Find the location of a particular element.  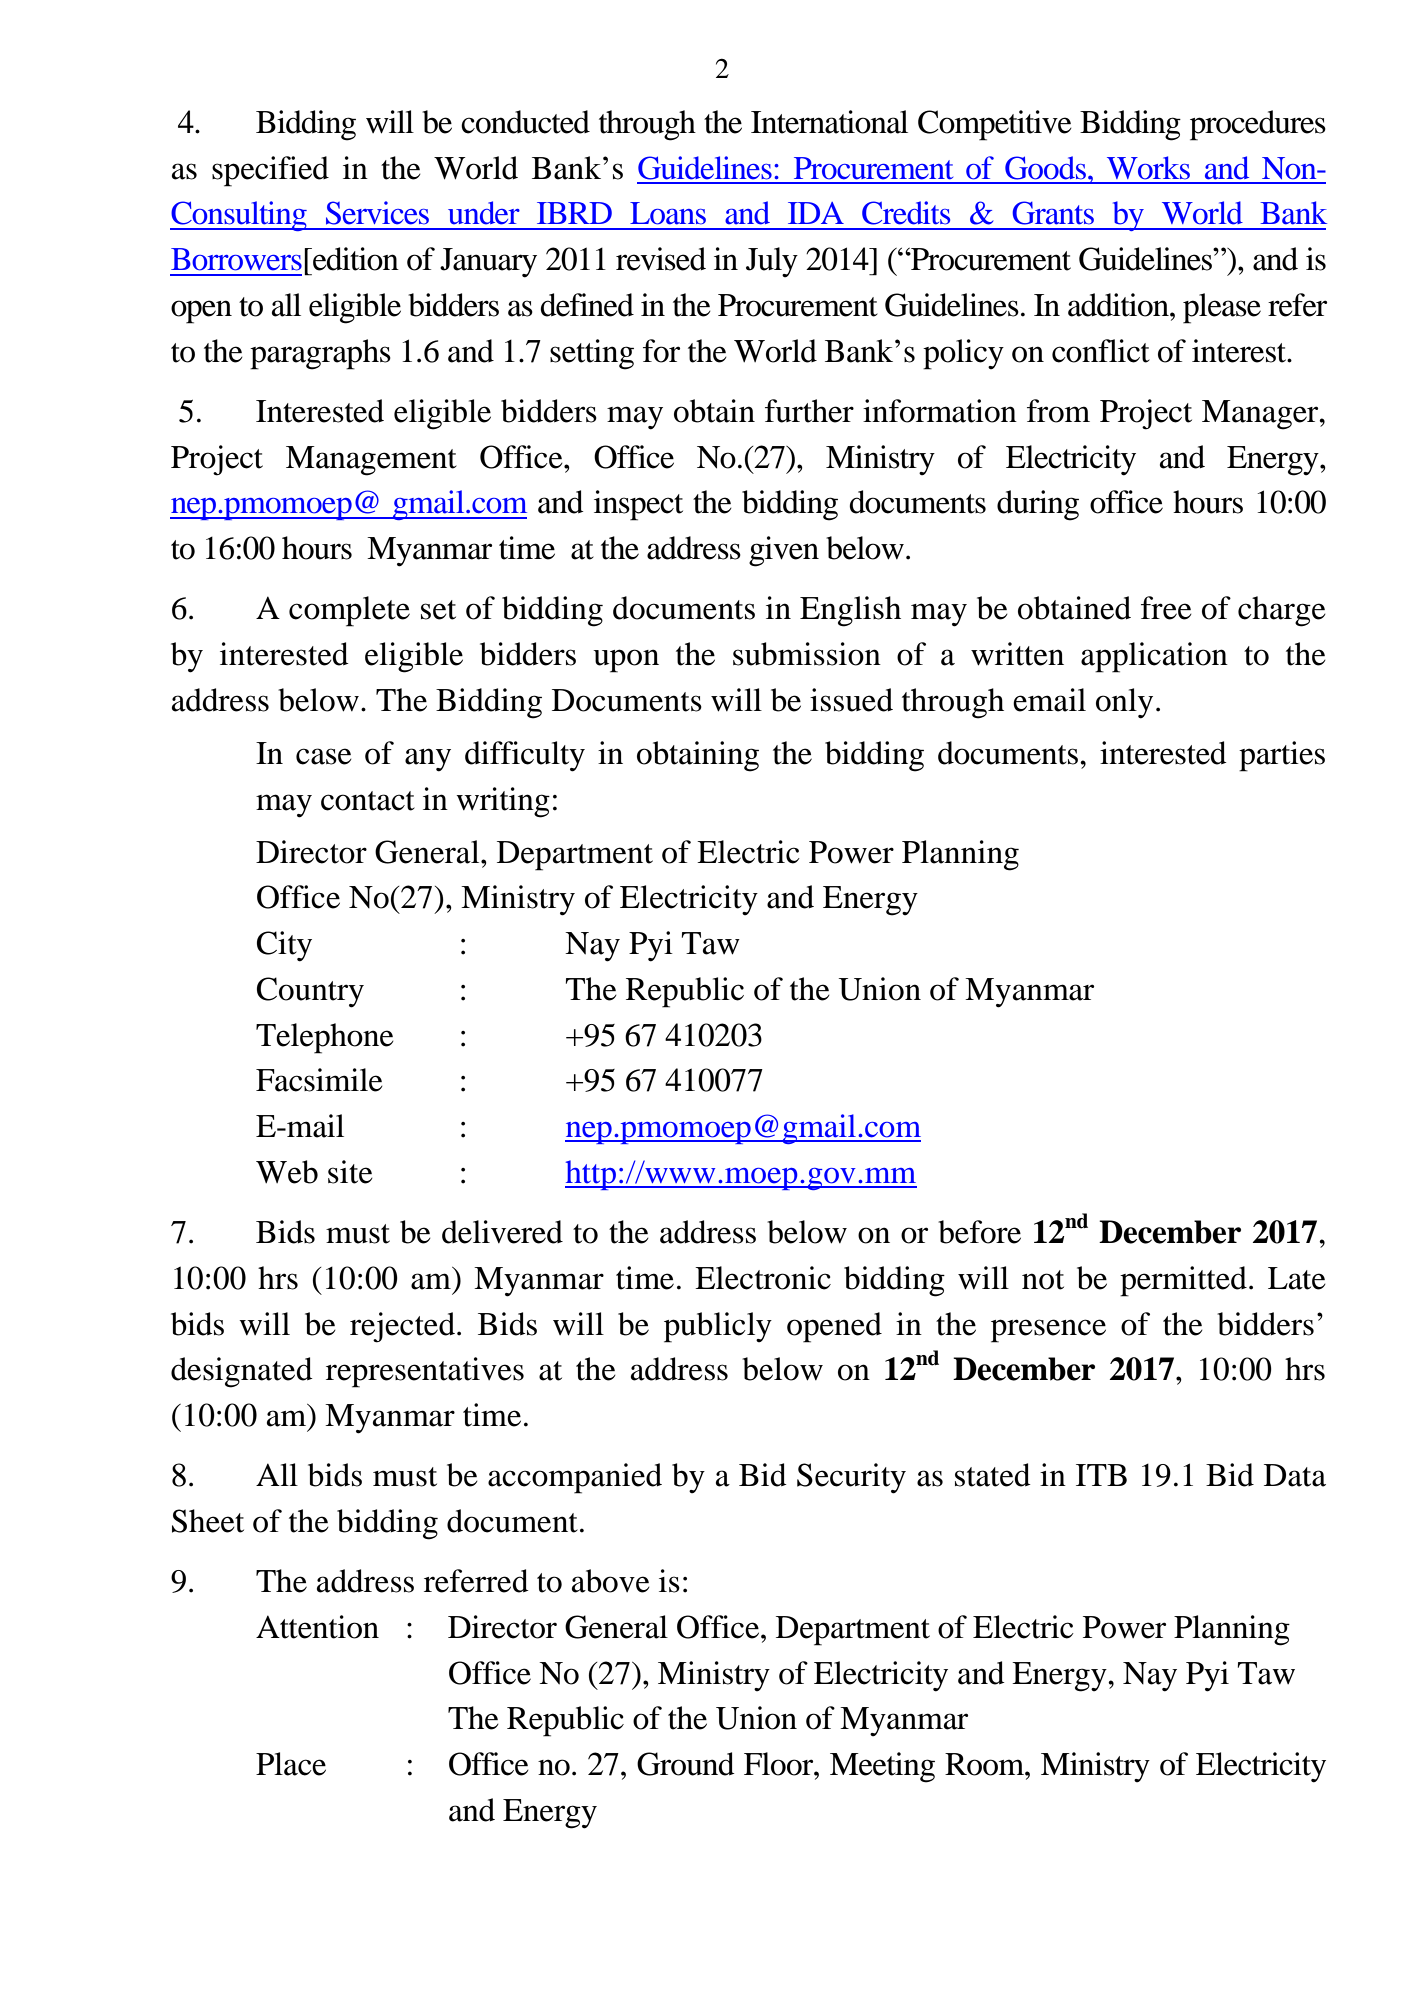

submission is located at coordinates (807, 654).
